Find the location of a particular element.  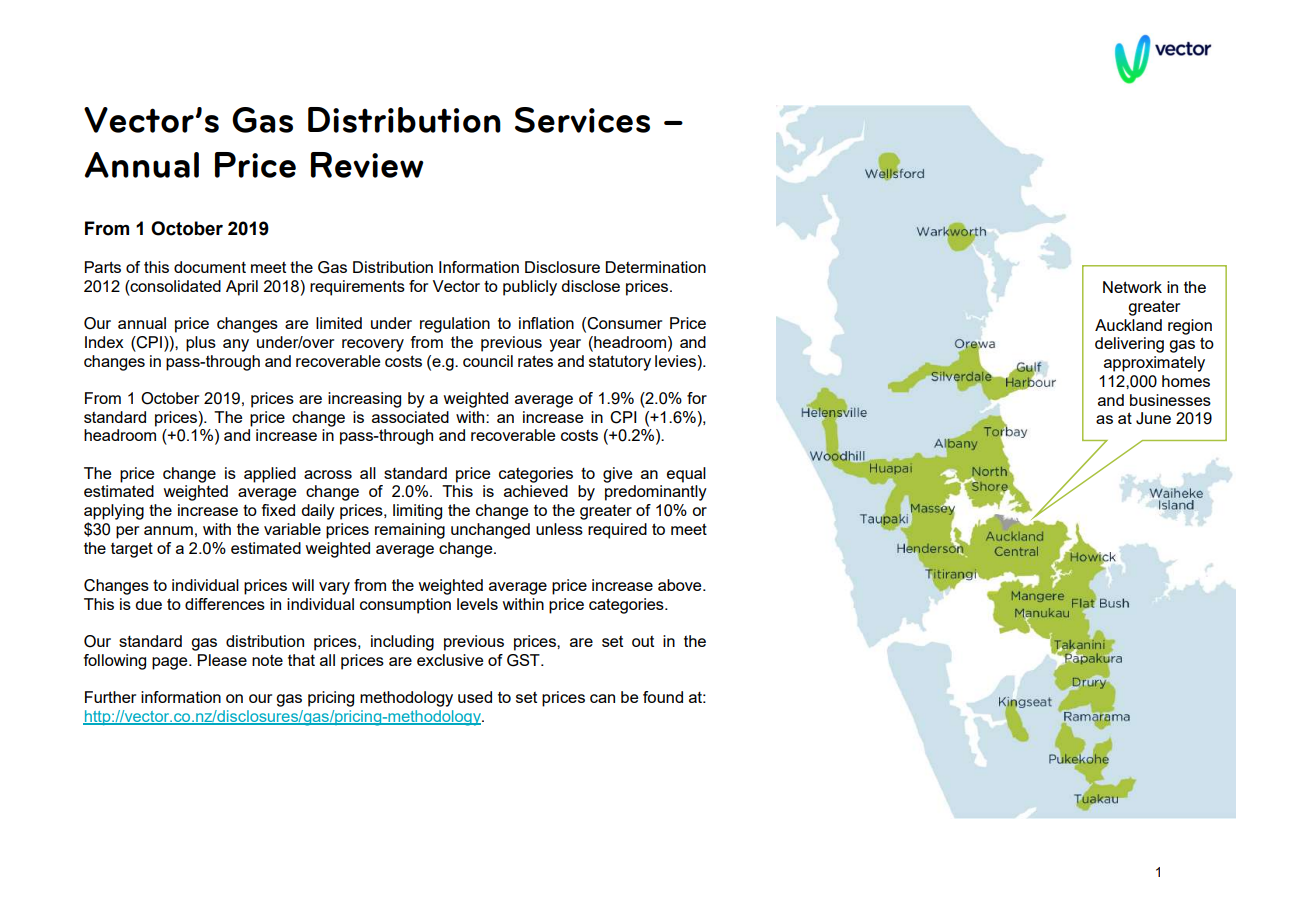

June is located at coordinates (1153, 418).
